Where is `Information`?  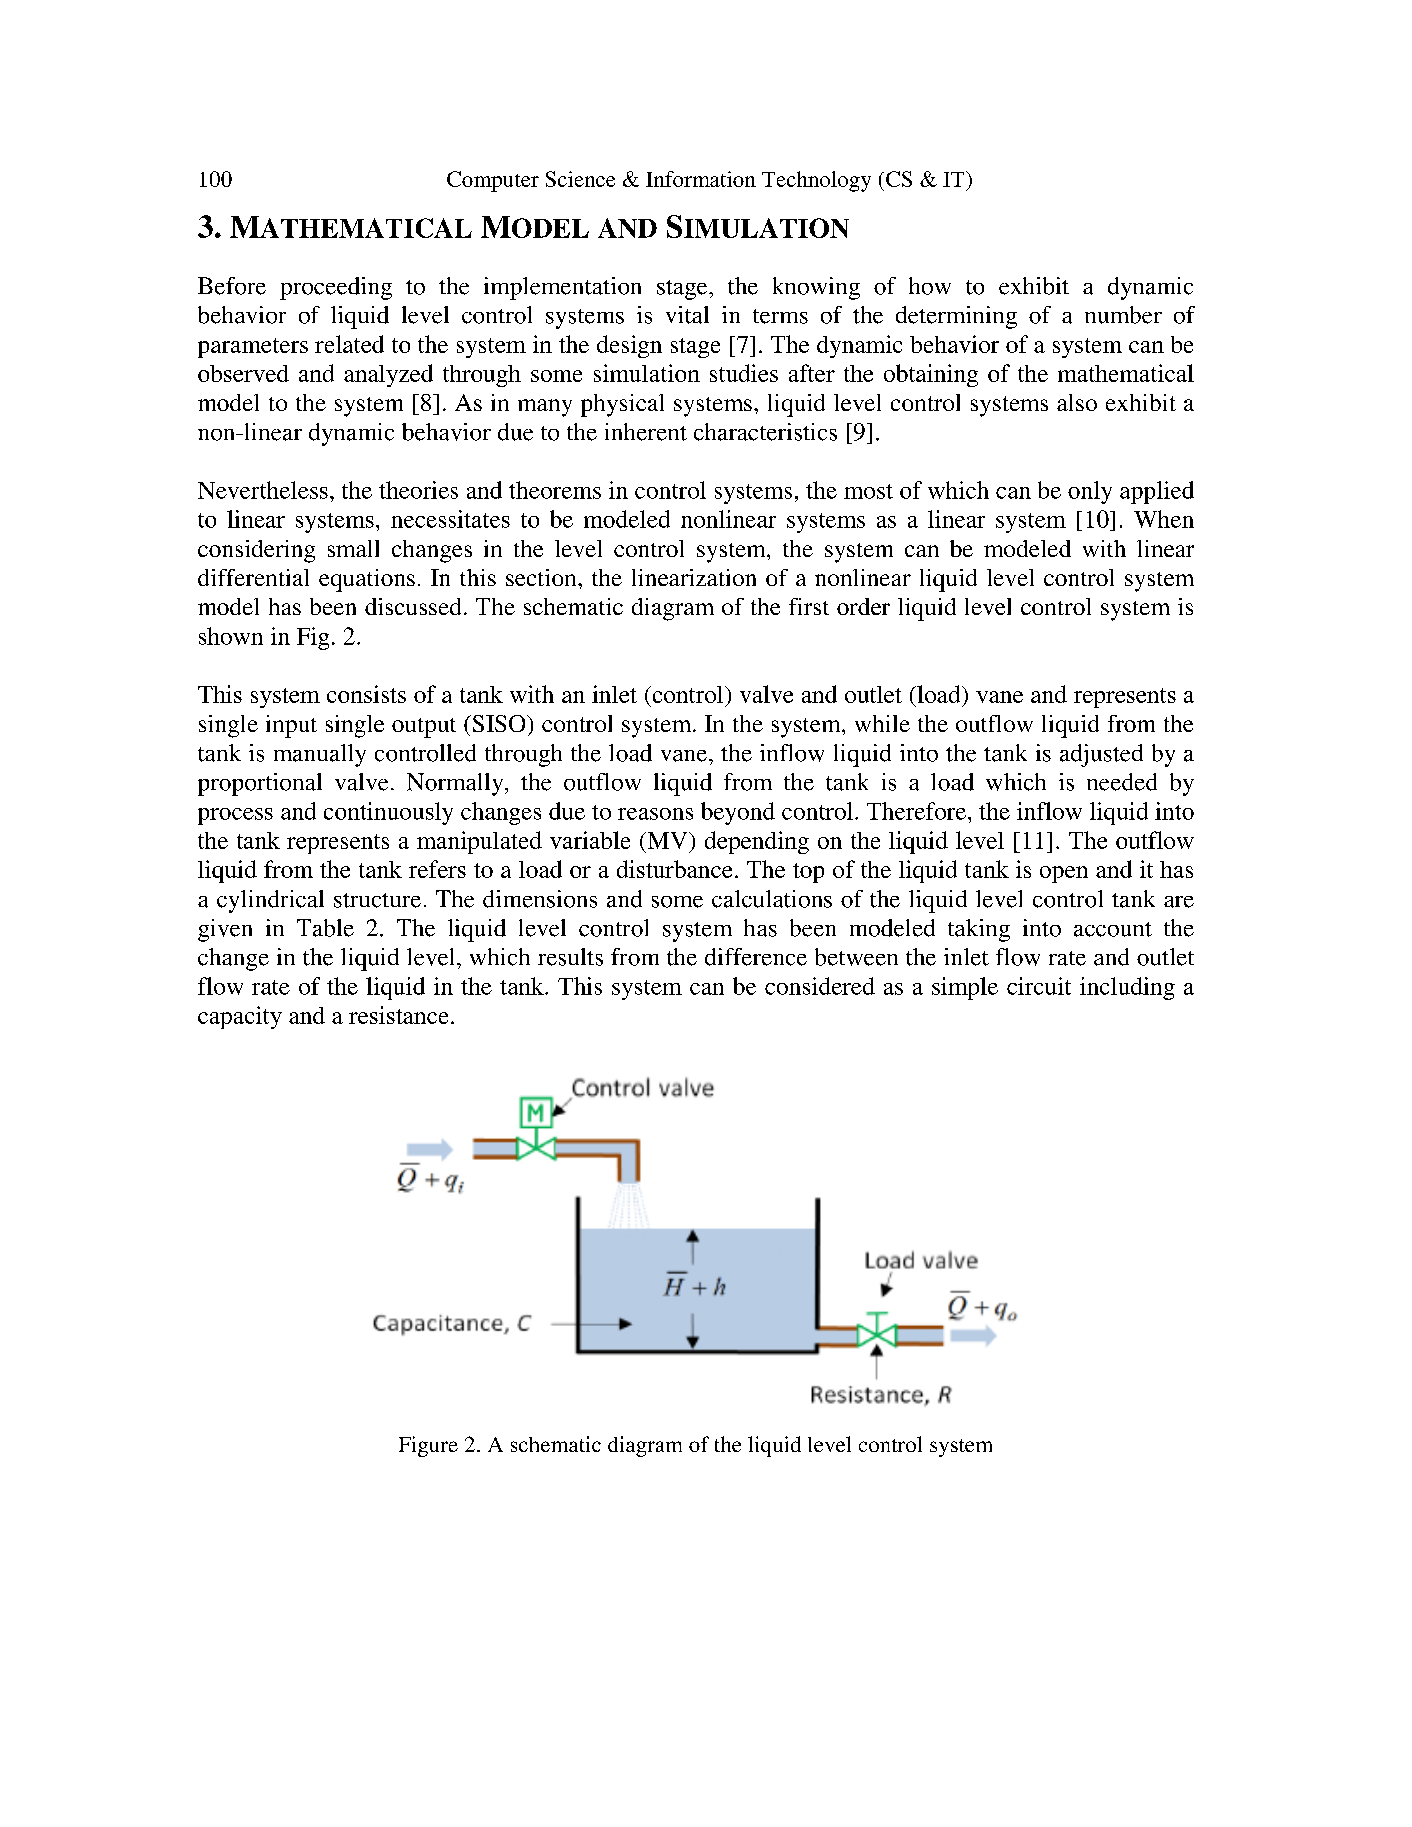
Information is located at coordinates (701, 179).
